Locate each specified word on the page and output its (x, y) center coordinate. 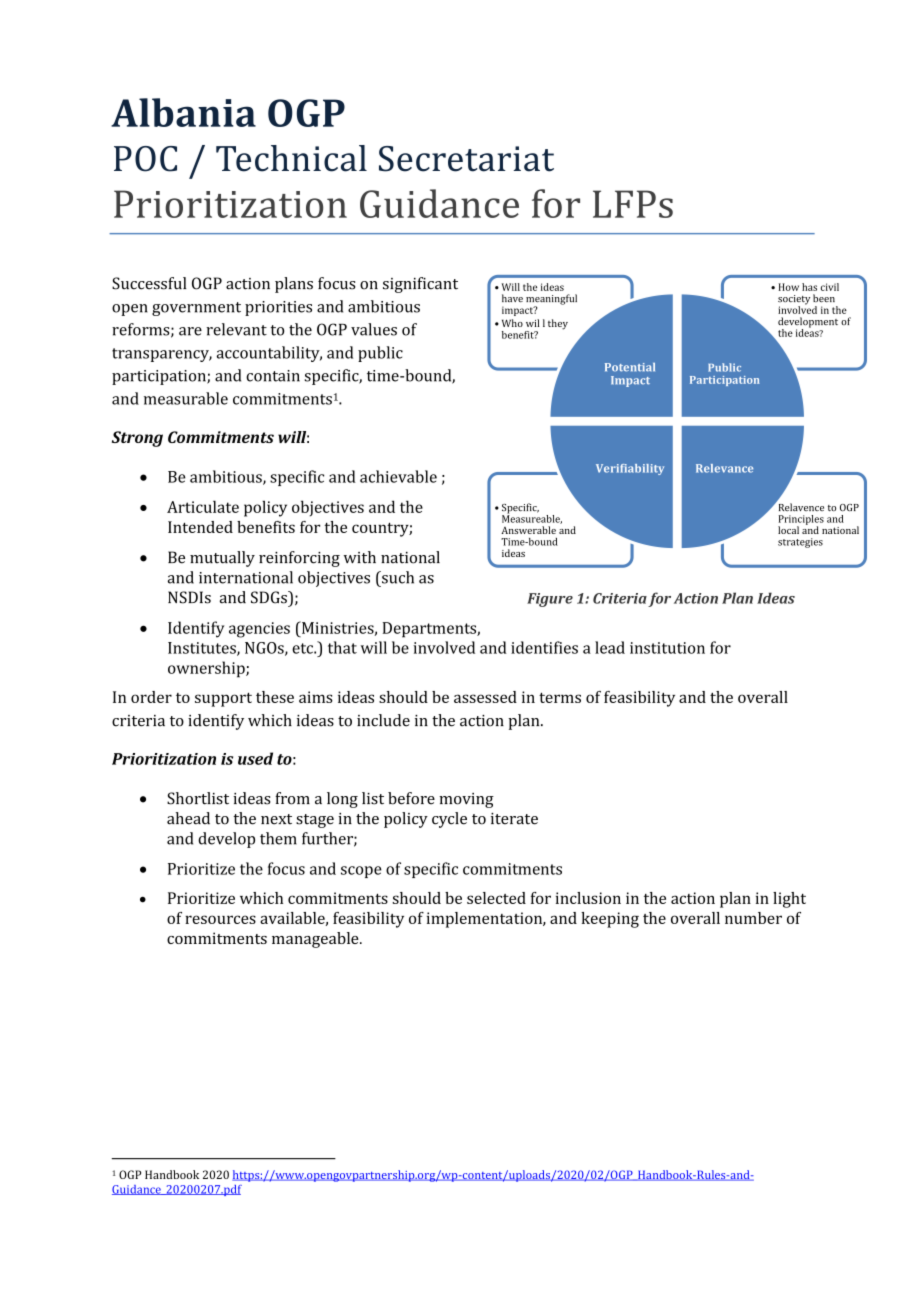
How (789, 287)
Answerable (528, 530)
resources (220, 919)
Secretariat (466, 159)
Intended (200, 527)
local (788, 530)
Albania (183, 112)
